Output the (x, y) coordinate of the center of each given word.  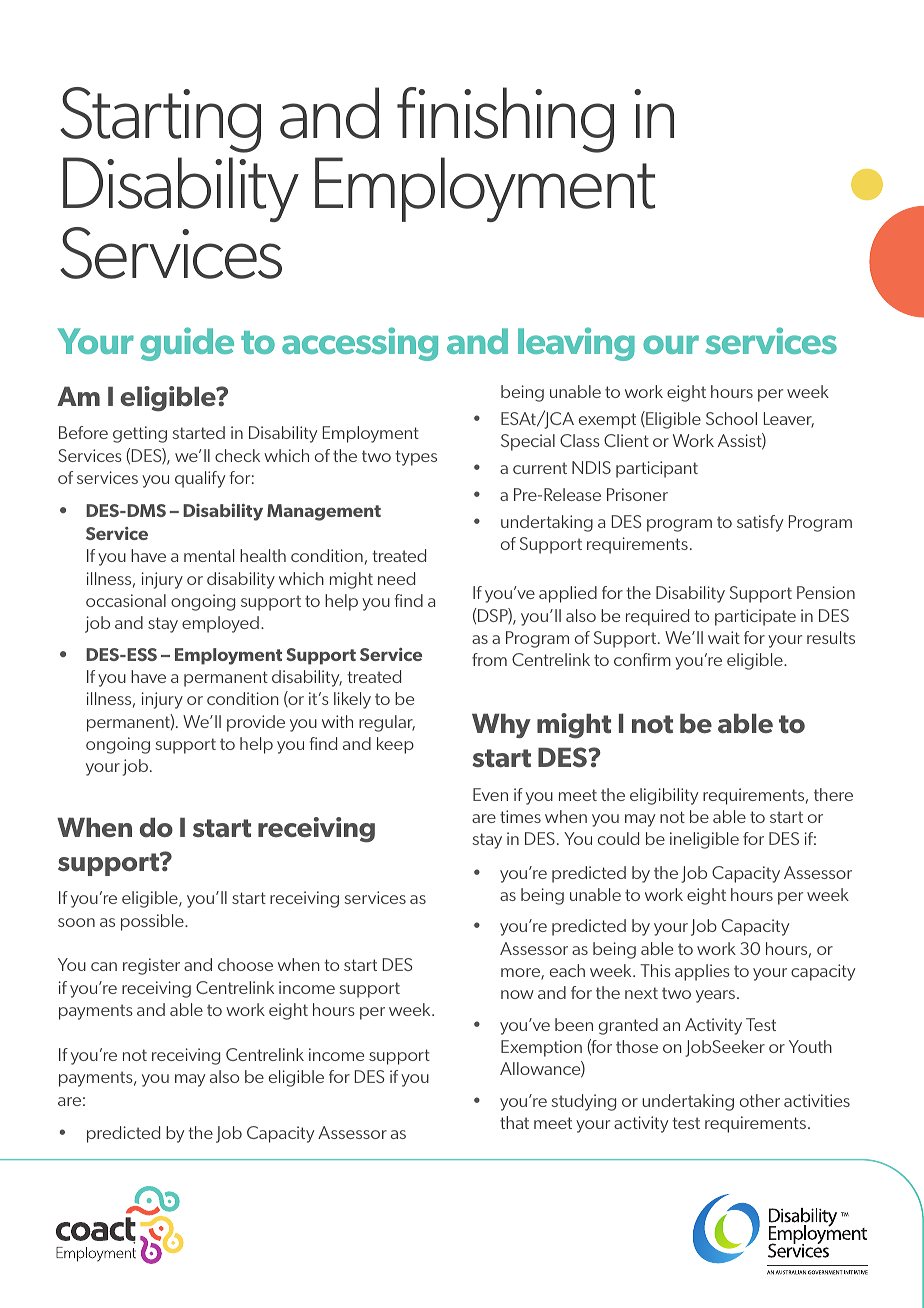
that (514, 1122)
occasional (126, 600)
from (489, 659)
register (151, 966)
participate (755, 617)
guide (187, 344)
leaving (576, 344)
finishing (505, 120)
